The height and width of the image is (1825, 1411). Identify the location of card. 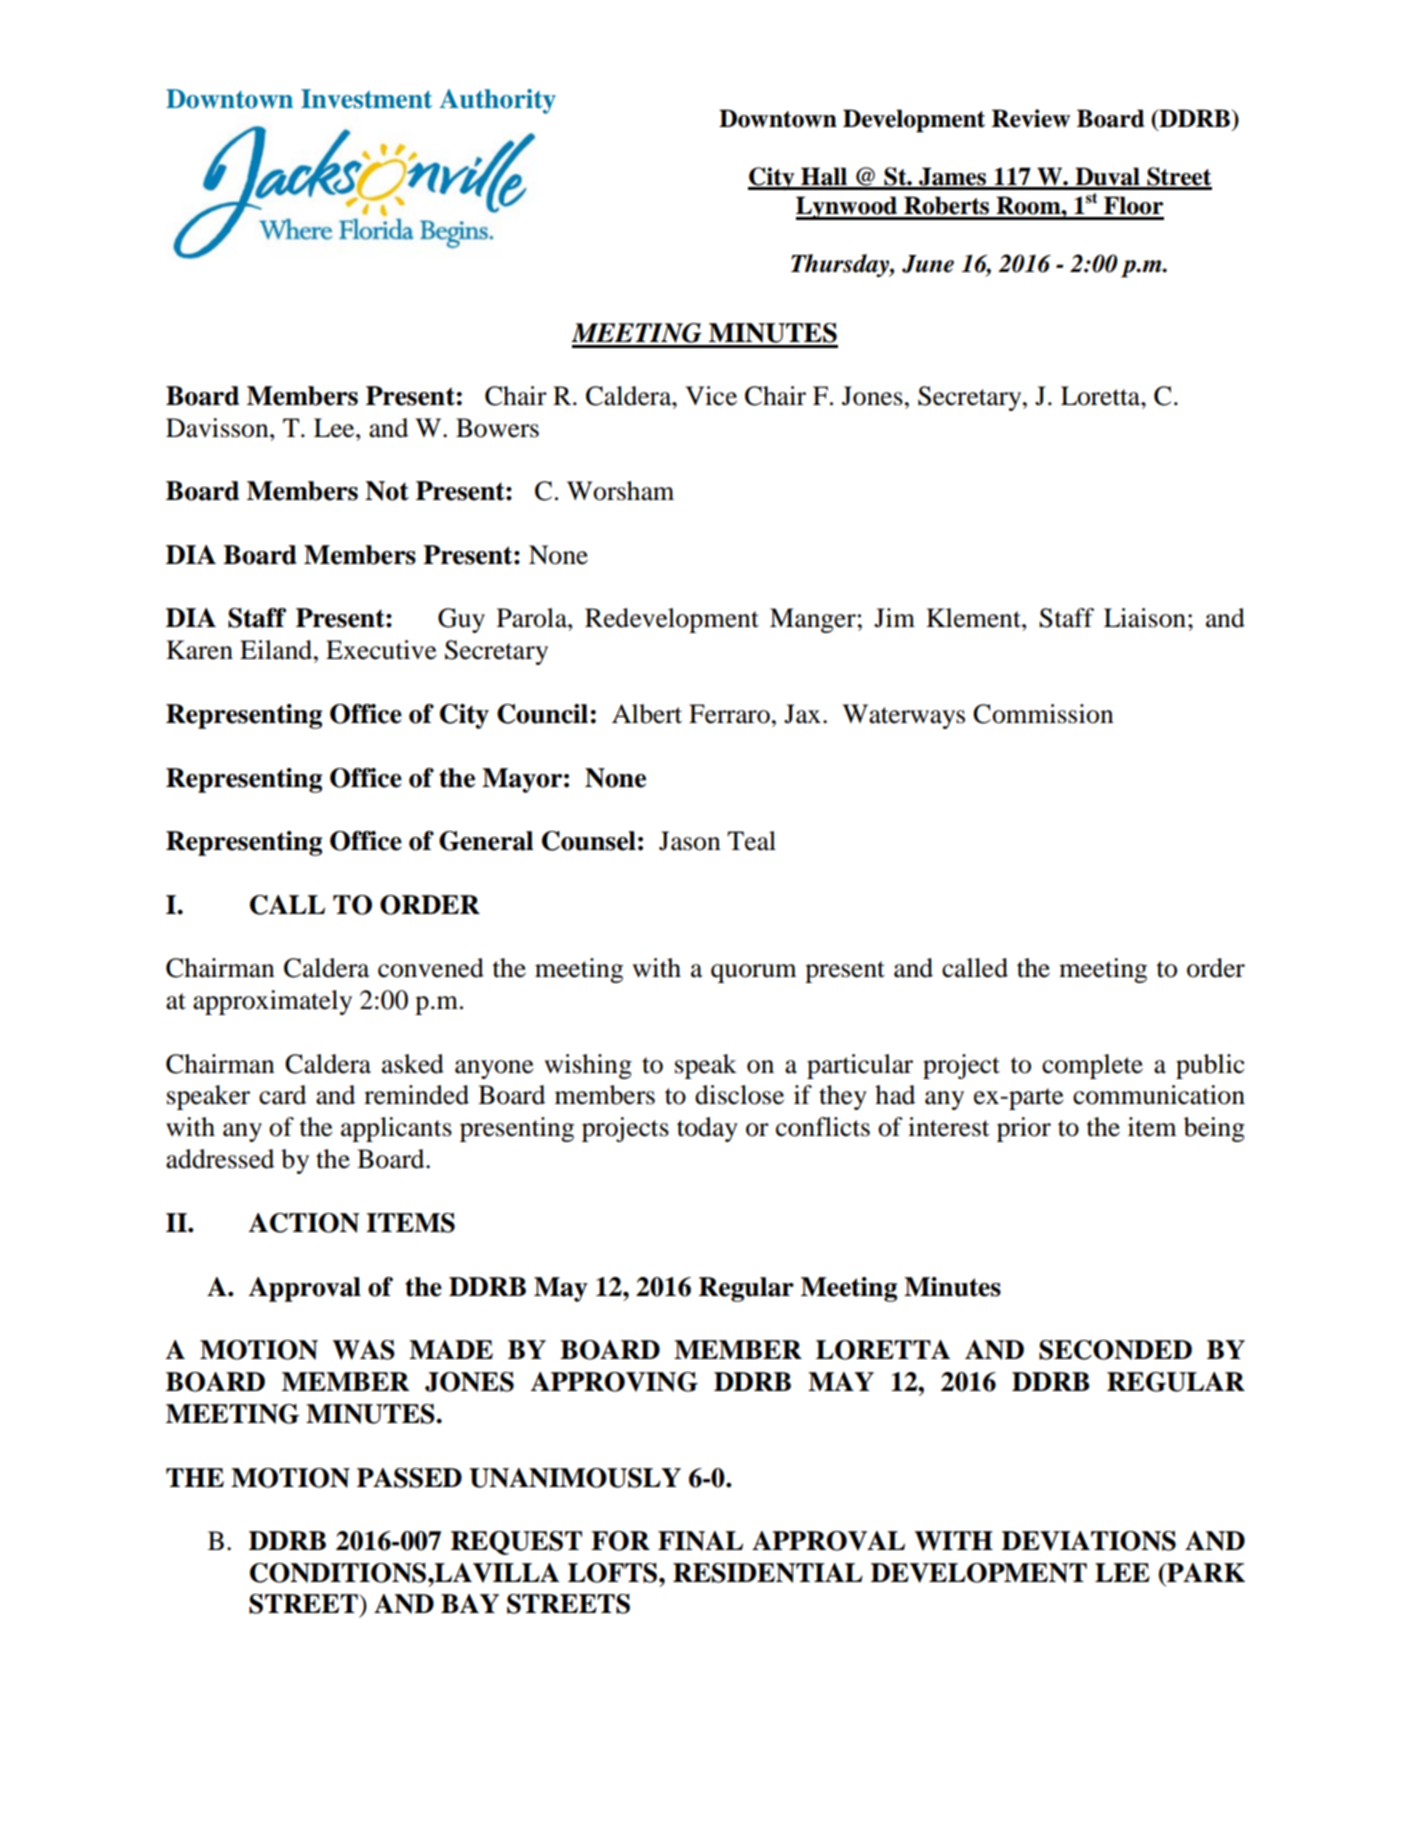
(282, 1095).
